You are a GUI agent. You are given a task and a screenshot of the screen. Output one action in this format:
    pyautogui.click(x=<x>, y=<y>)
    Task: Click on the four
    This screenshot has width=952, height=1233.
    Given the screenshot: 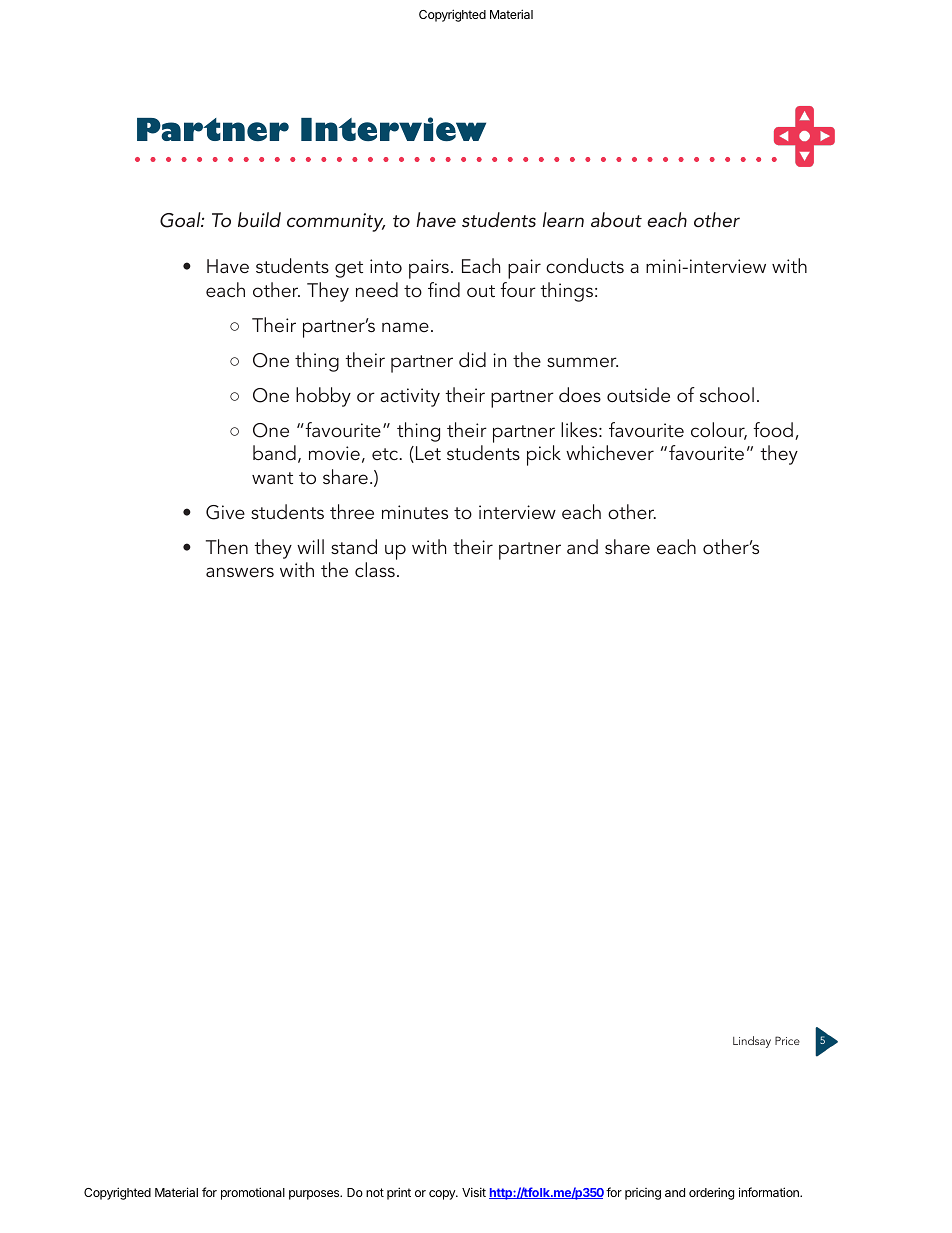 What is the action you would take?
    pyautogui.click(x=518, y=289)
